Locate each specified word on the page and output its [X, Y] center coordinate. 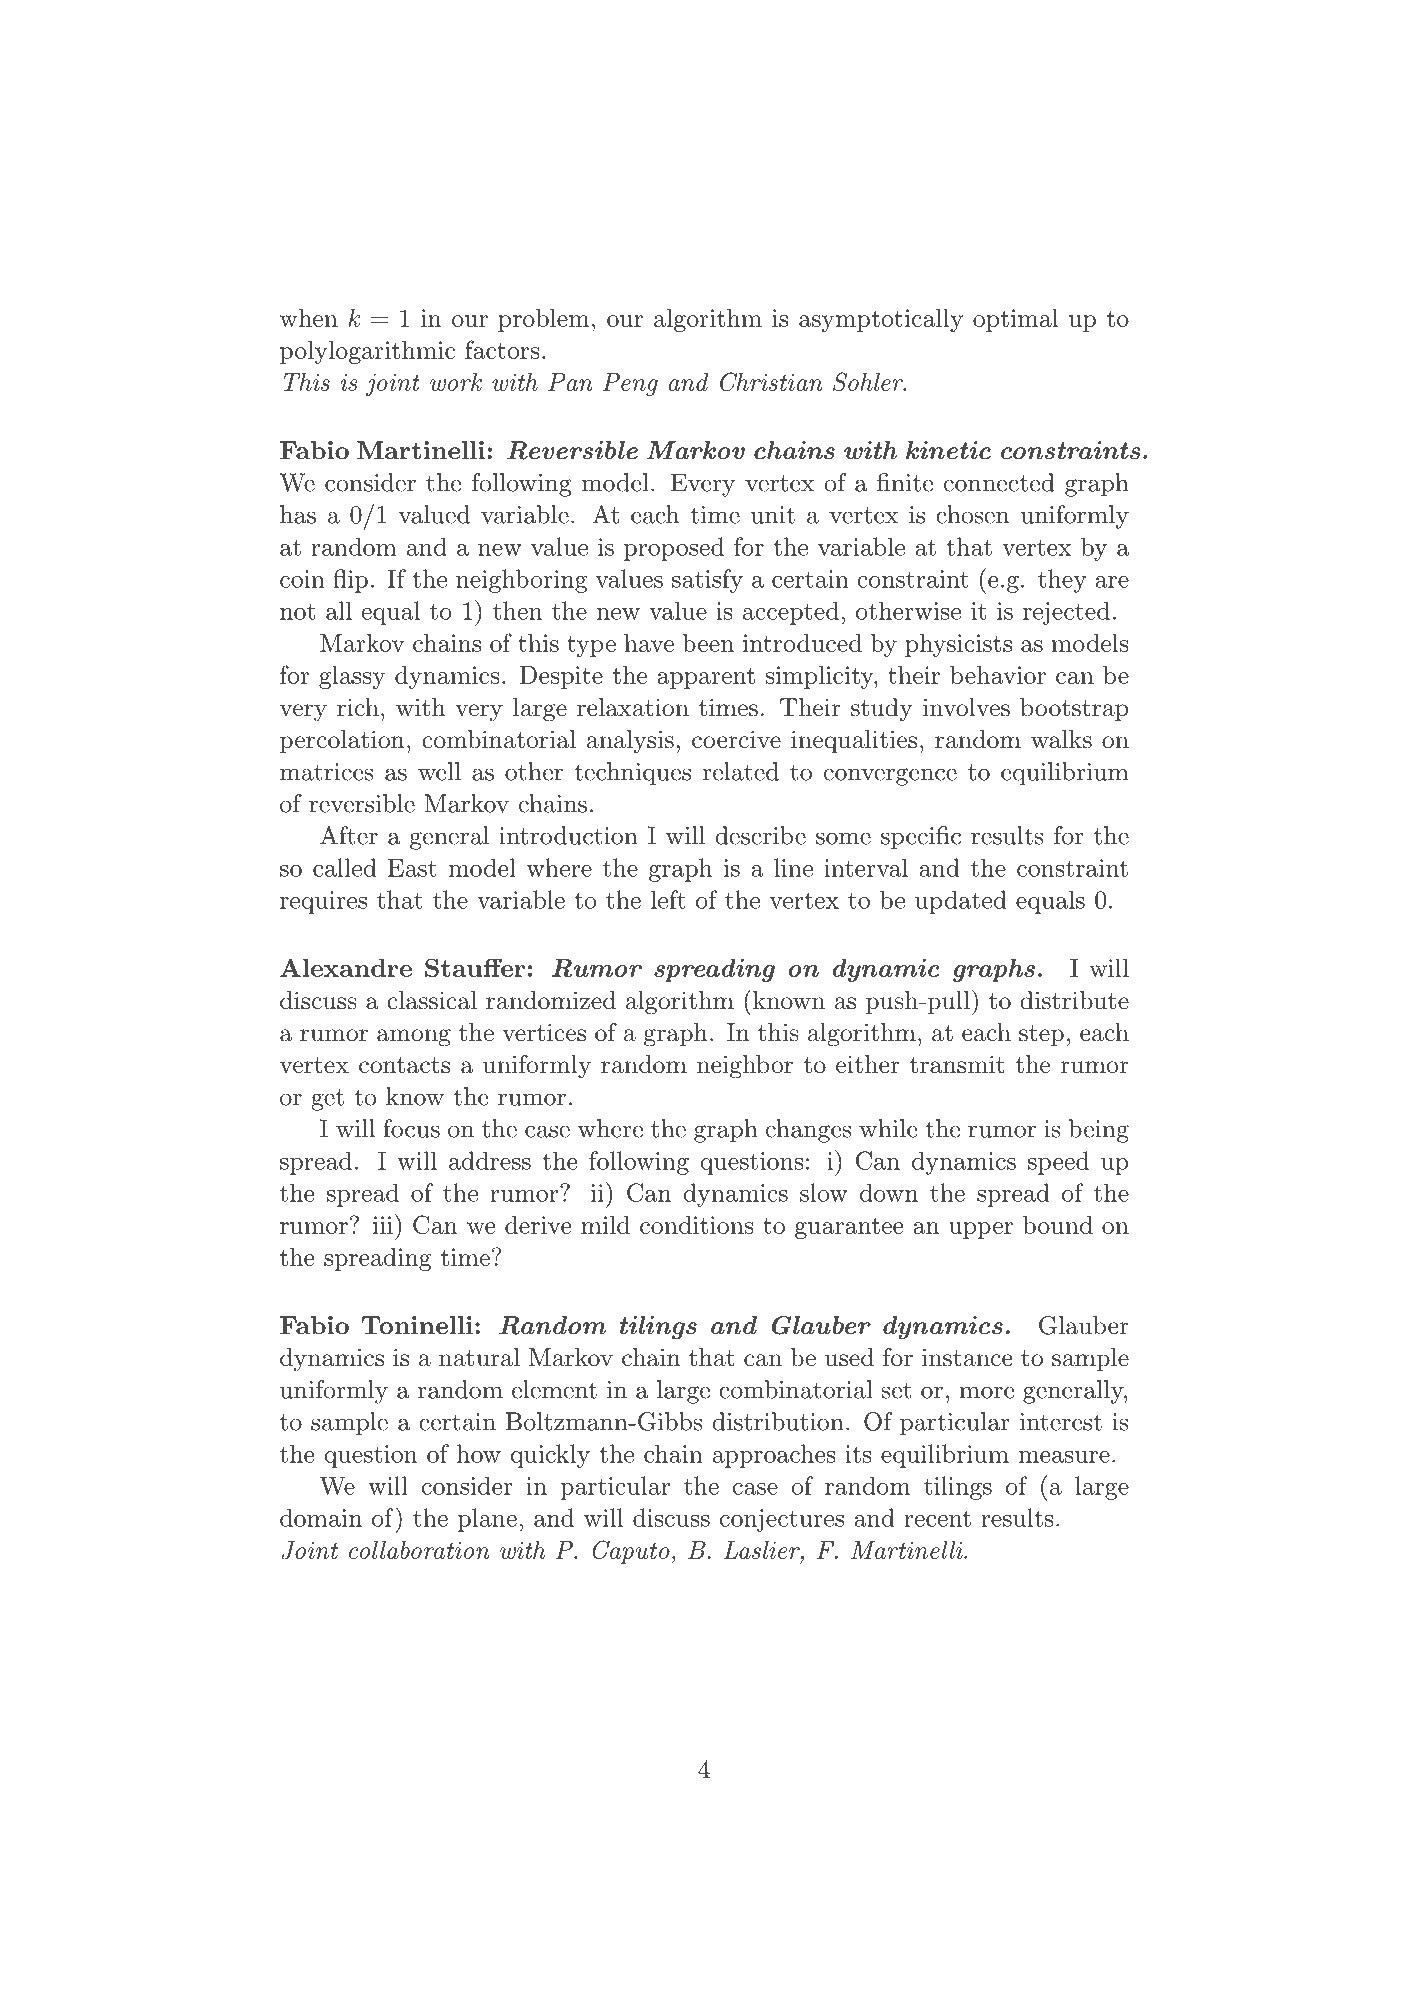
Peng [630, 384]
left [668, 899]
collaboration [419, 1550]
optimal [1016, 320]
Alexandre [346, 967]
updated [961, 902]
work [456, 382]
